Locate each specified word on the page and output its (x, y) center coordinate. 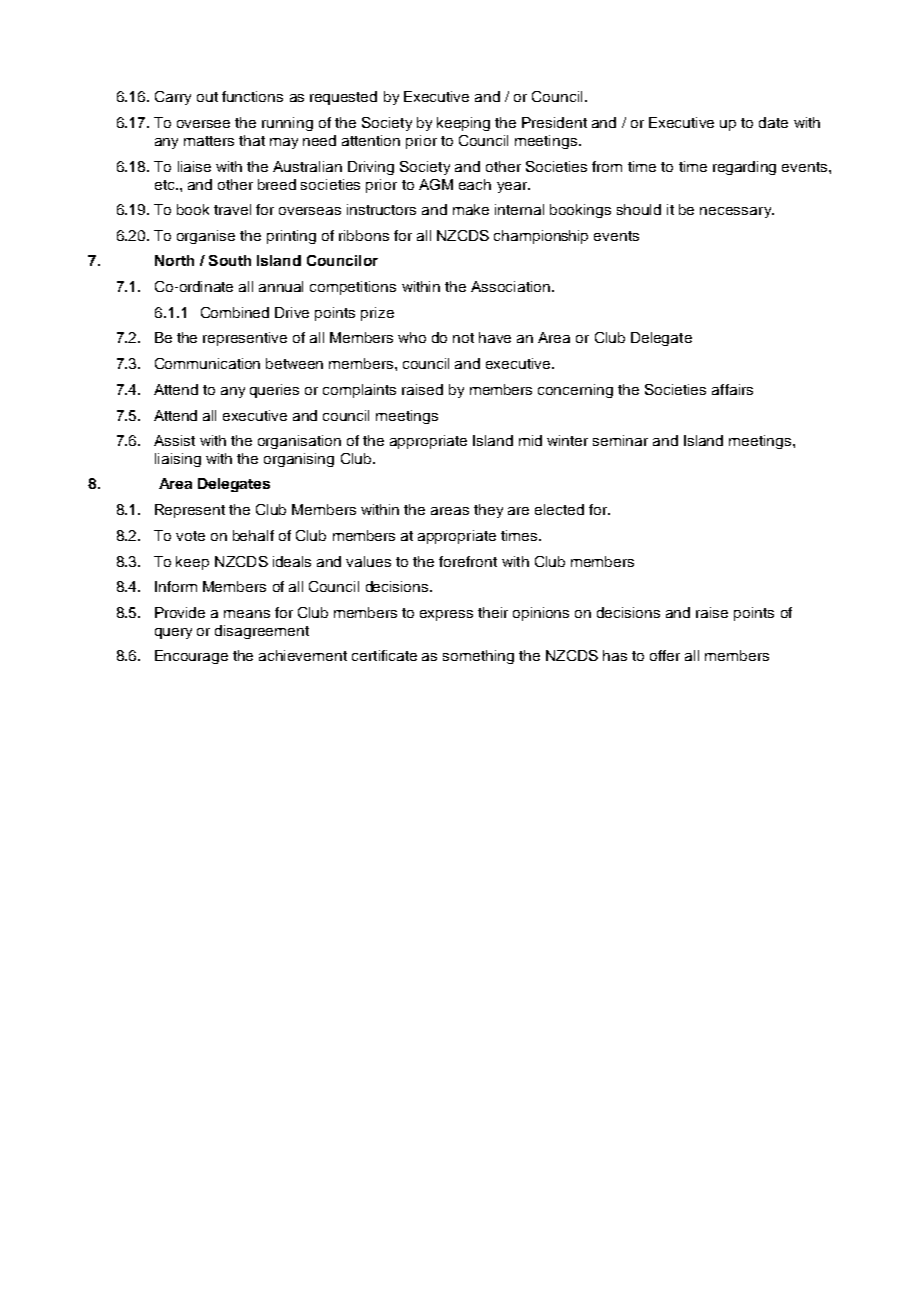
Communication (207, 363)
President (554, 122)
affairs (732, 389)
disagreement (262, 632)
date (773, 122)
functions (252, 96)
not (463, 338)
